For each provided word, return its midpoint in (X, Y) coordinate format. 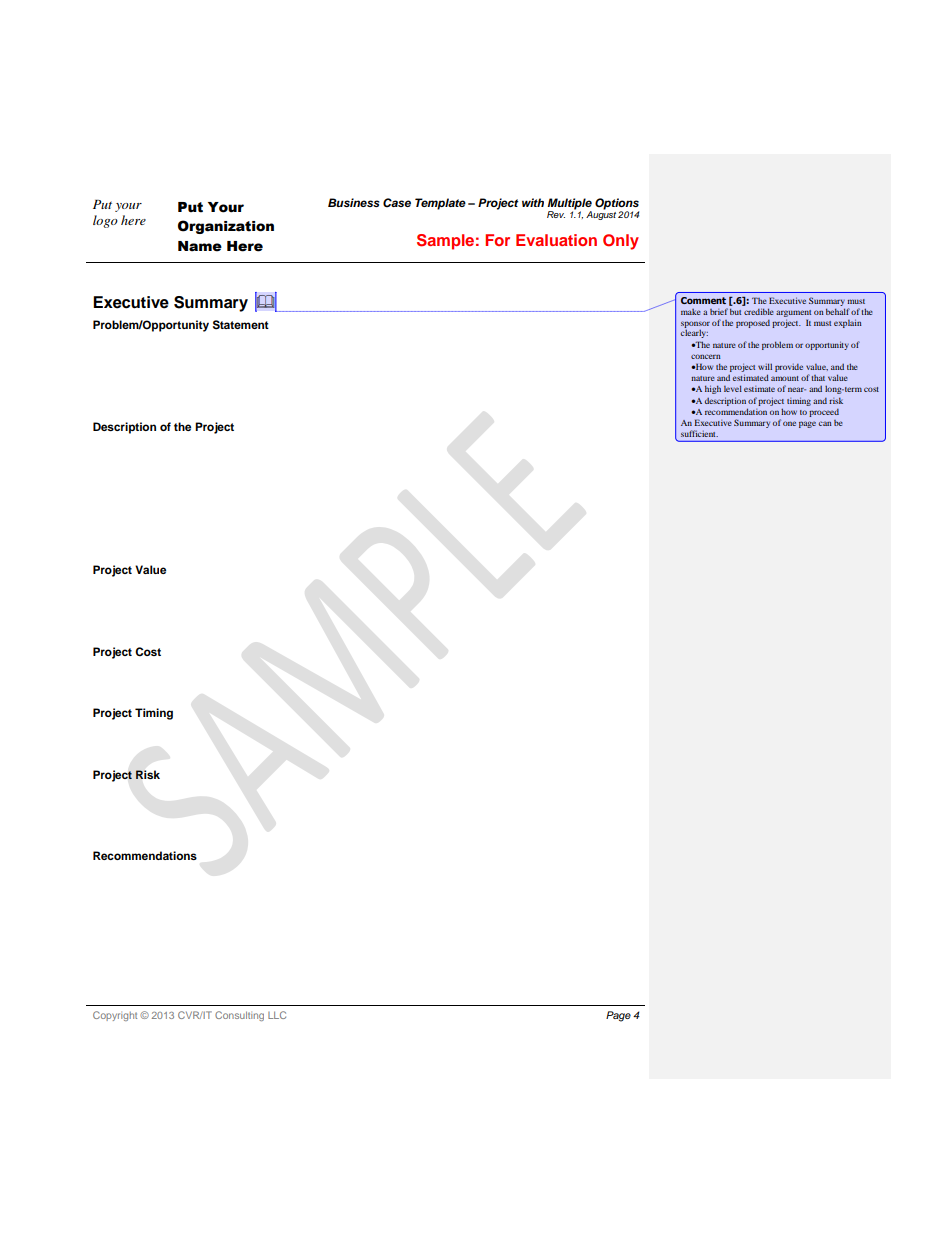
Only (621, 242)
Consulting (239, 1016)
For (497, 240)
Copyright (115, 1016)
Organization (226, 227)
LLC (277, 1015)
